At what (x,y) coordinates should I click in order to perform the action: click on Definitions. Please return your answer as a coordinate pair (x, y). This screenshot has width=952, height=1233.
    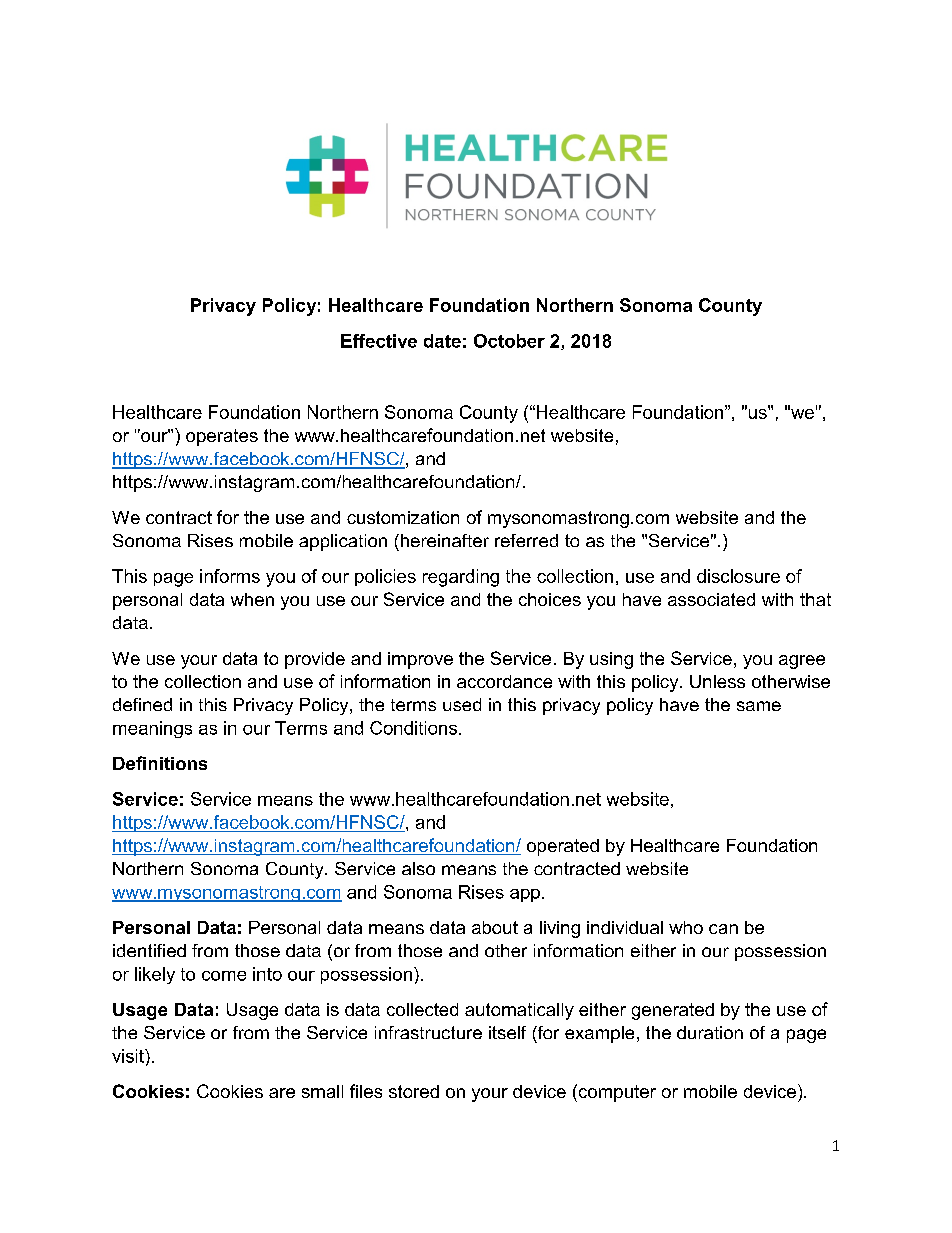
    Looking at the image, I should click on (160, 763).
